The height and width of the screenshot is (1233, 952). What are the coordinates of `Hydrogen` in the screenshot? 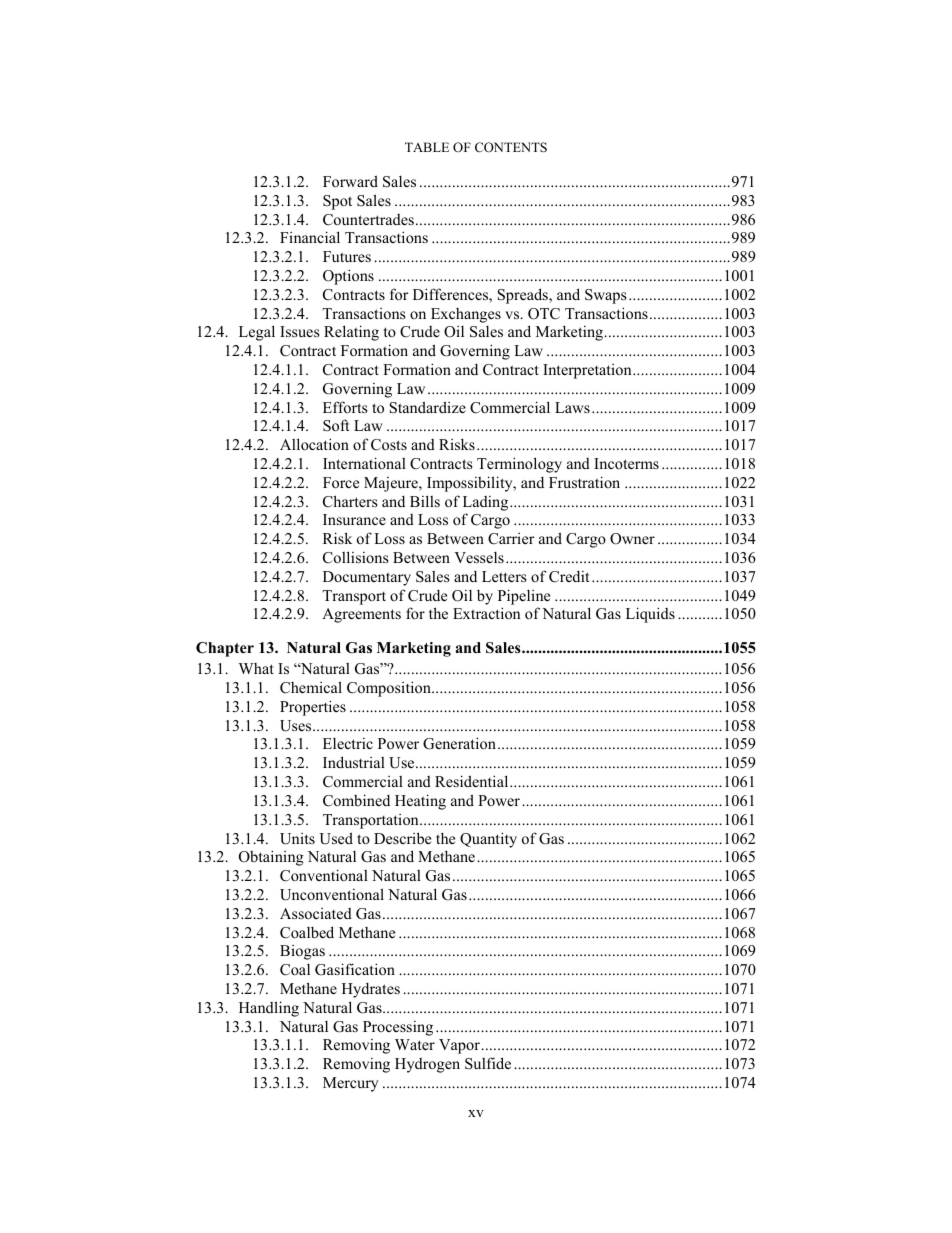 It's located at (427, 1065).
